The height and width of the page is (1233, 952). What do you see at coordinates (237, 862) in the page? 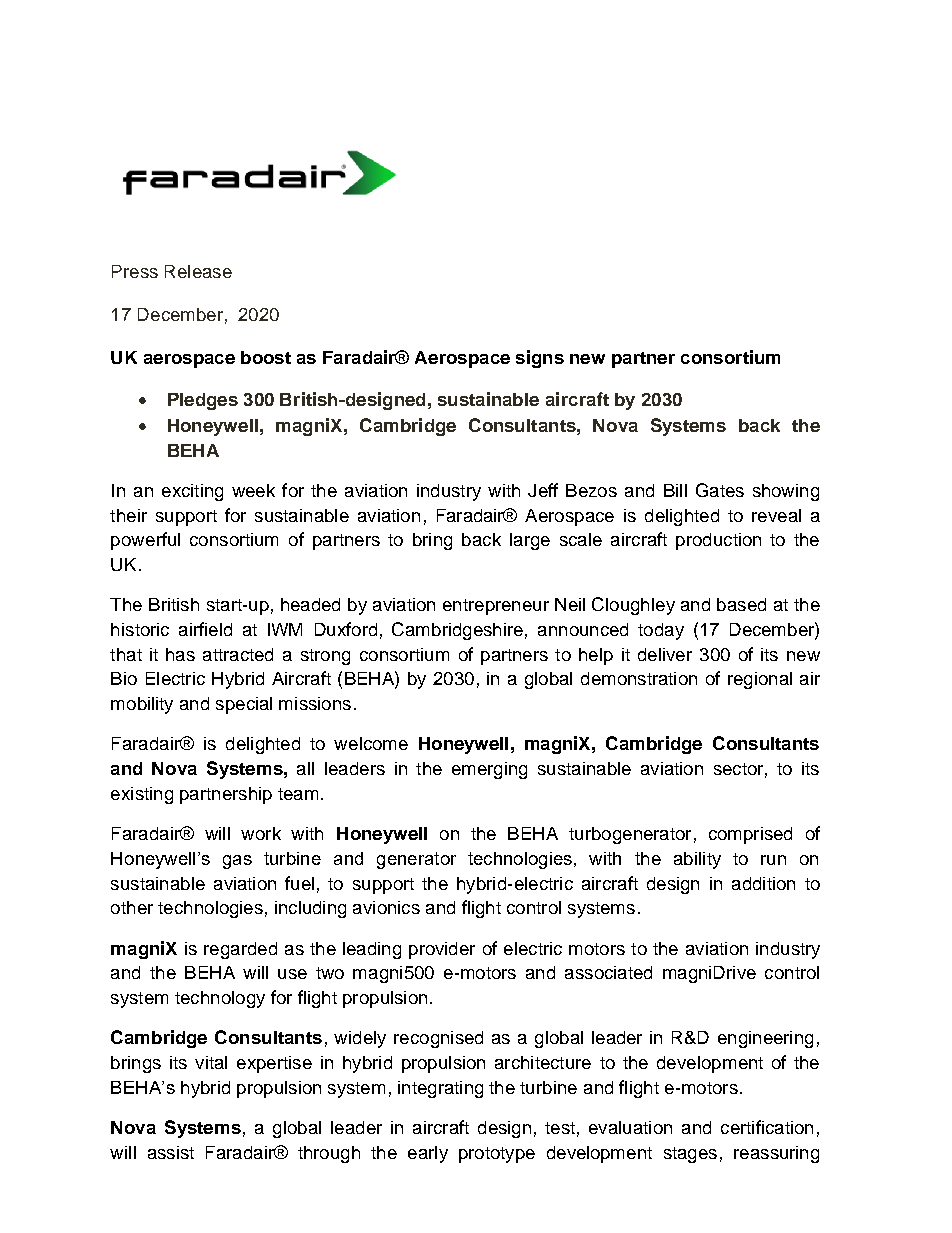
I see `gas` at bounding box center [237, 862].
